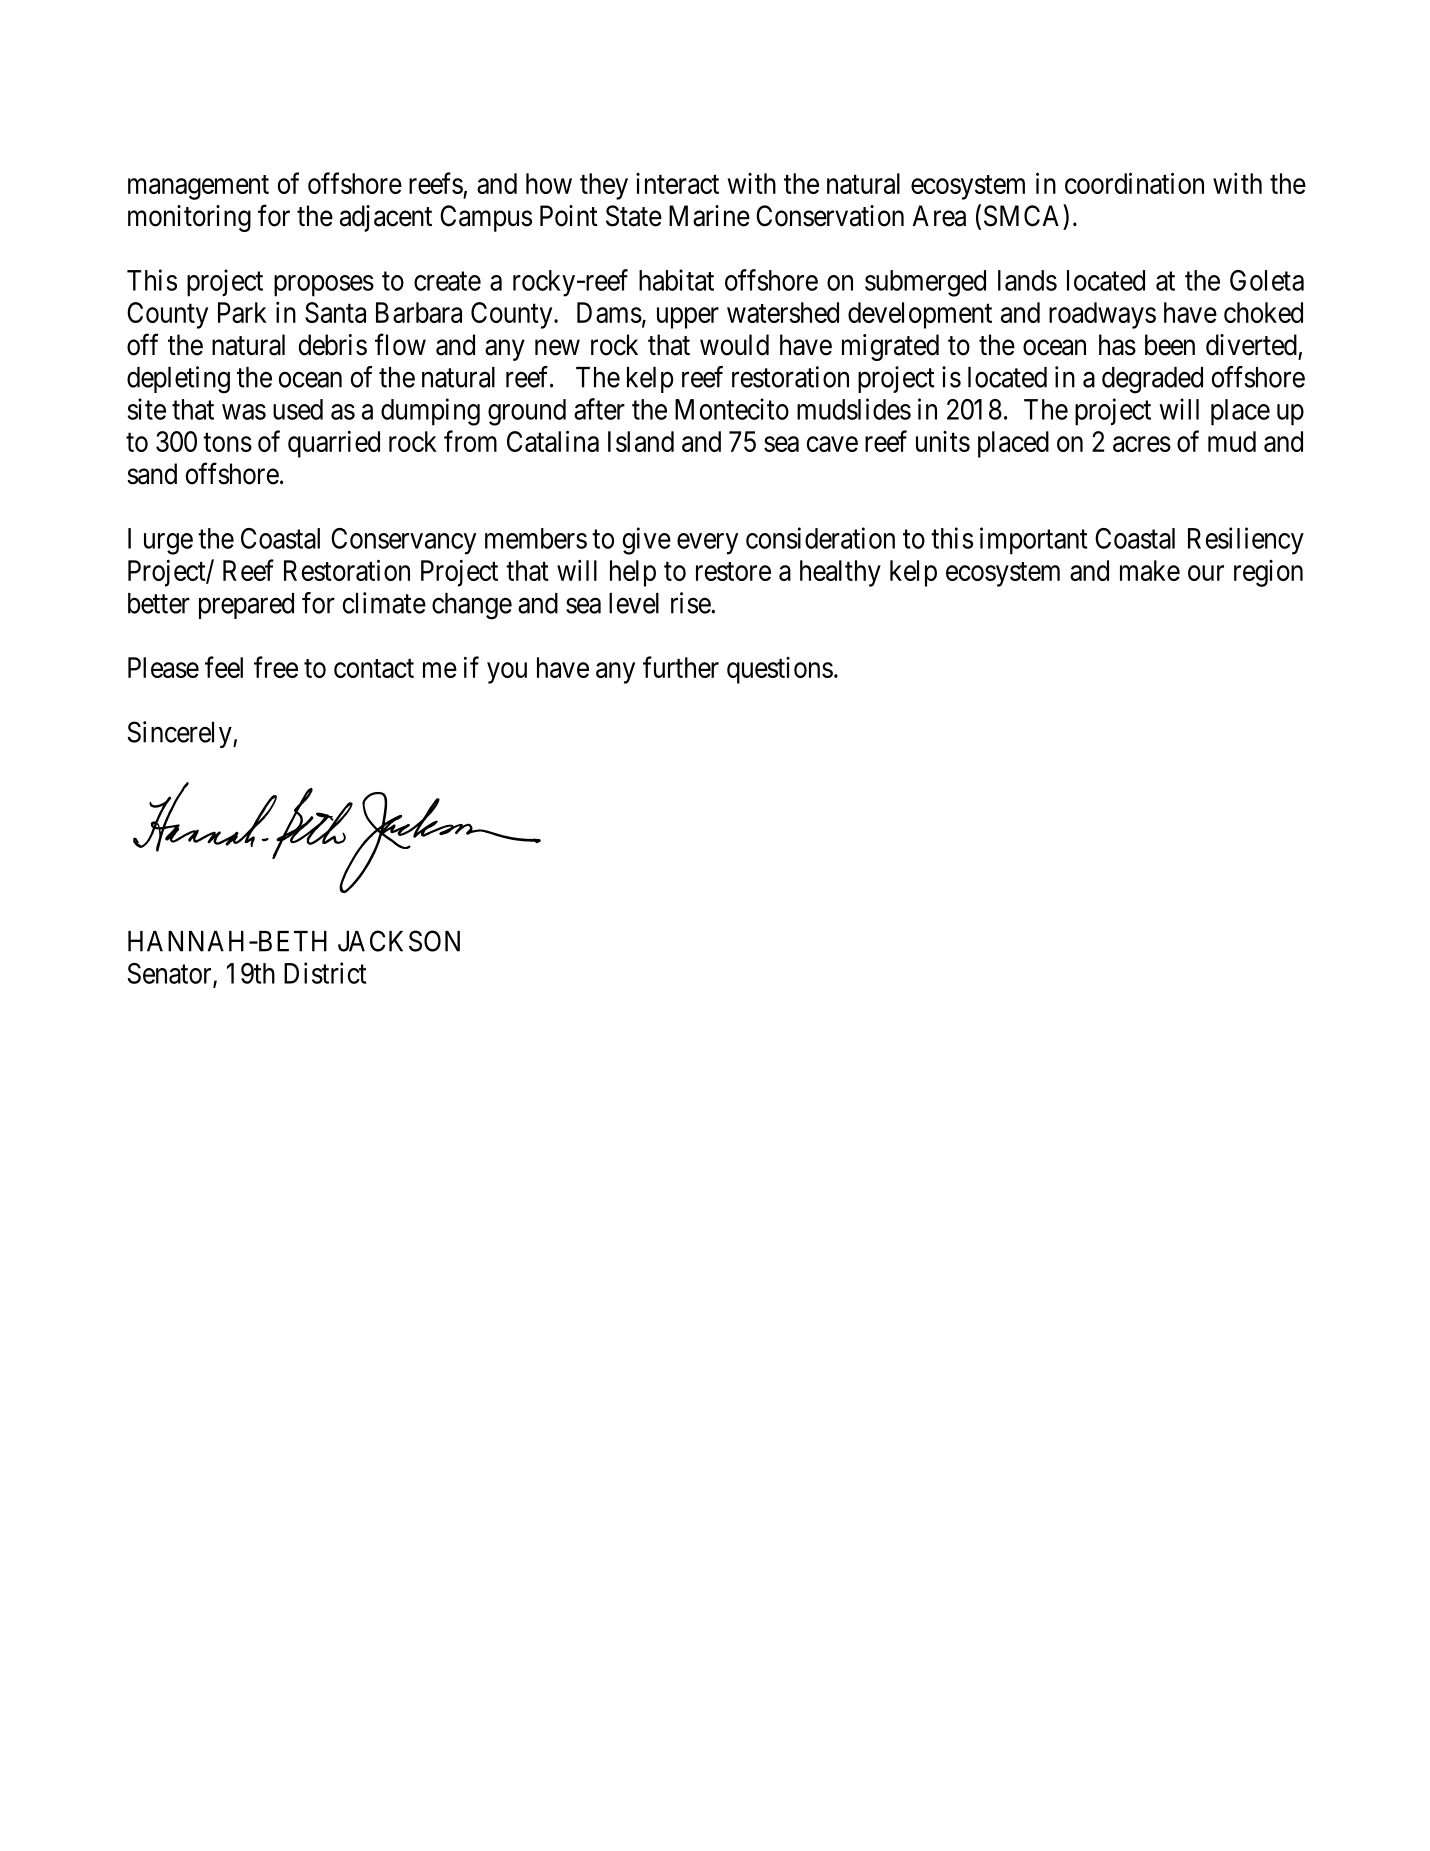 The height and width of the screenshot is (1851, 1430). What do you see at coordinates (246, 606) in the screenshot?
I see `prepared` at bounding box center [246, 606].
